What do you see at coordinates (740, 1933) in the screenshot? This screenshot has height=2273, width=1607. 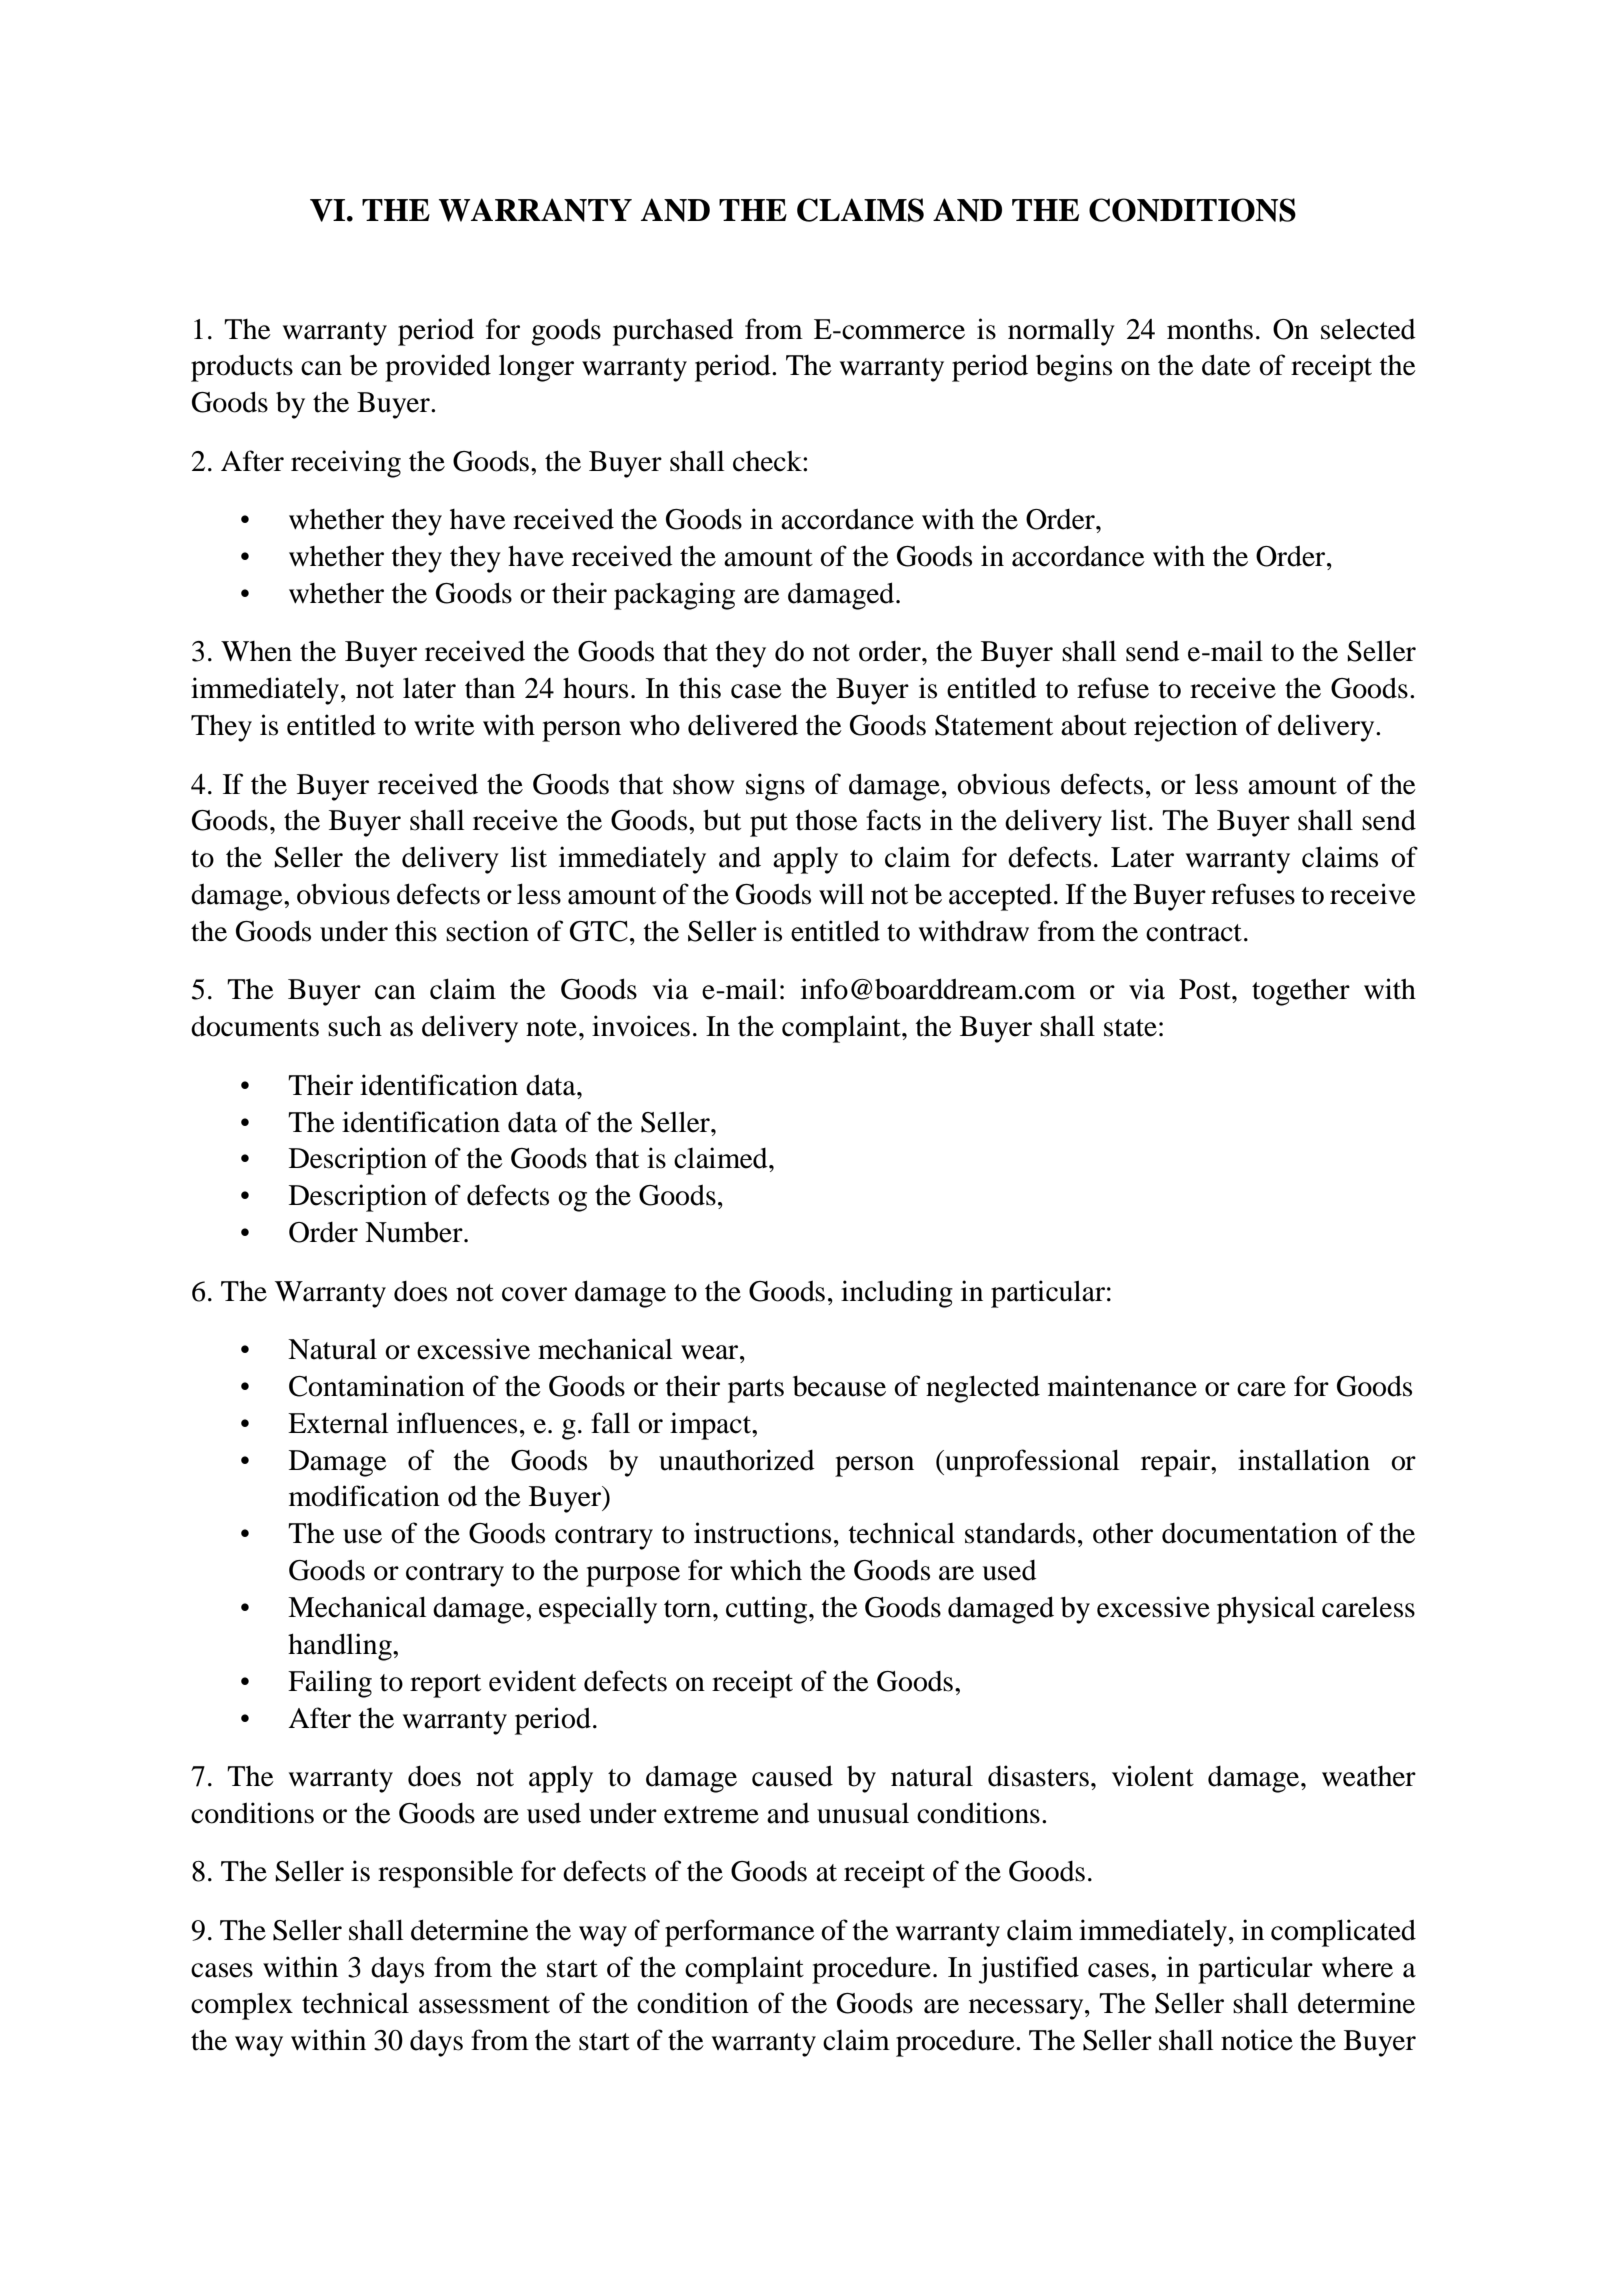 I see `performance` at bounding box center [740, 1933].
